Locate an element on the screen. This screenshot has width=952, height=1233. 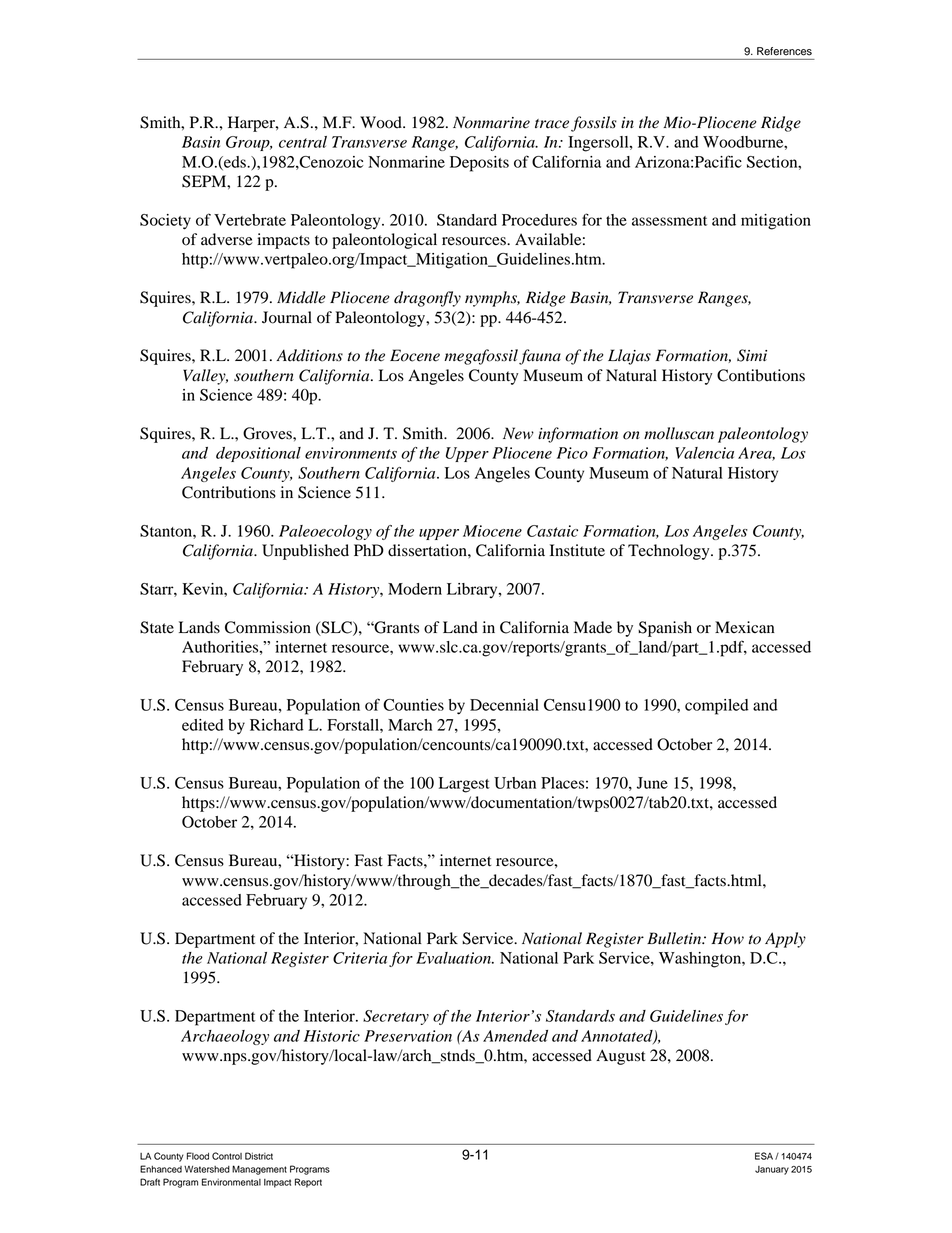
Deposits is located at coordinates (479, 164).
